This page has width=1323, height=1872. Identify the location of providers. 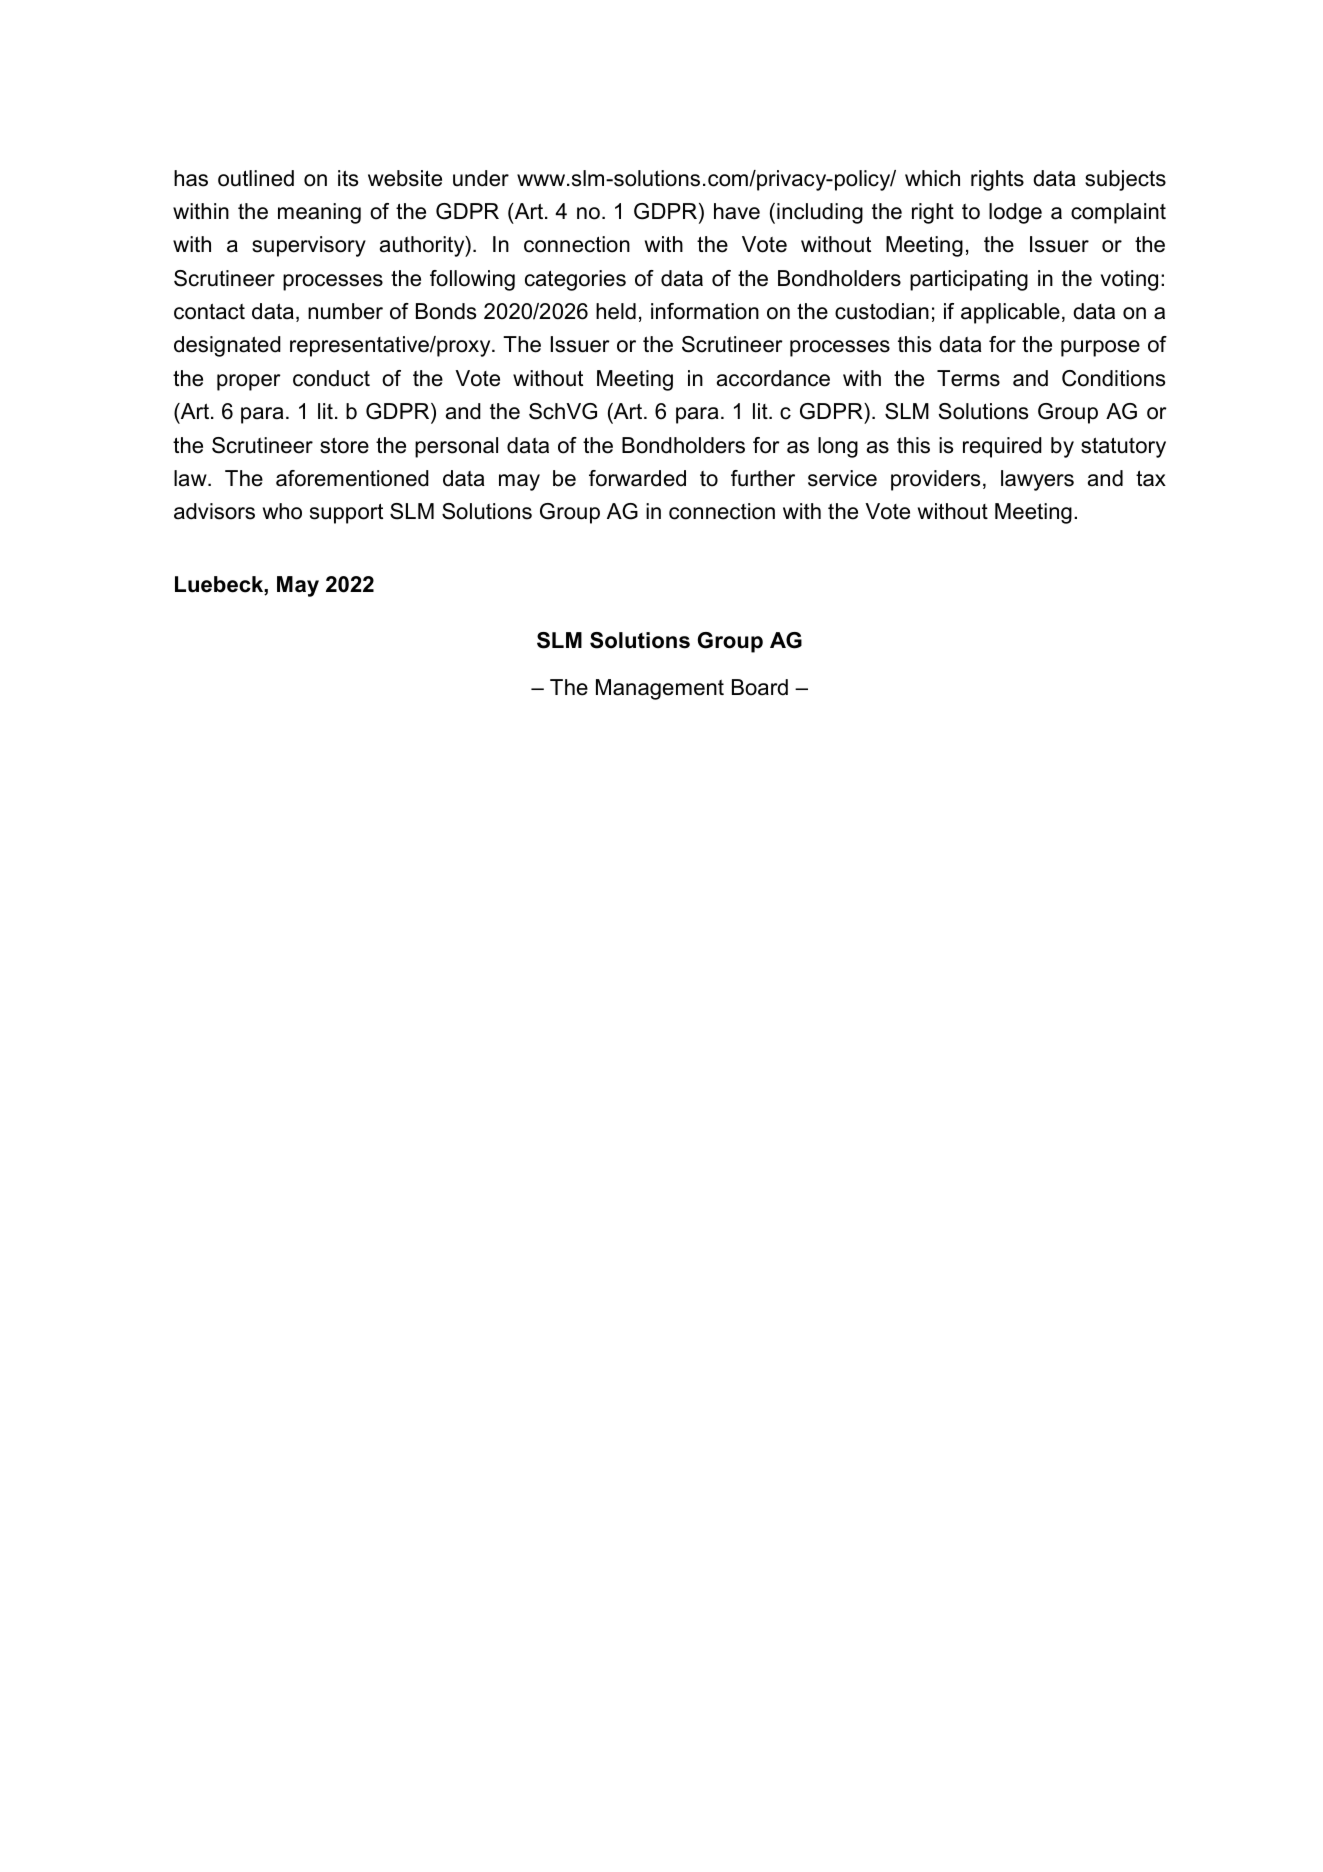
(935, 480).
